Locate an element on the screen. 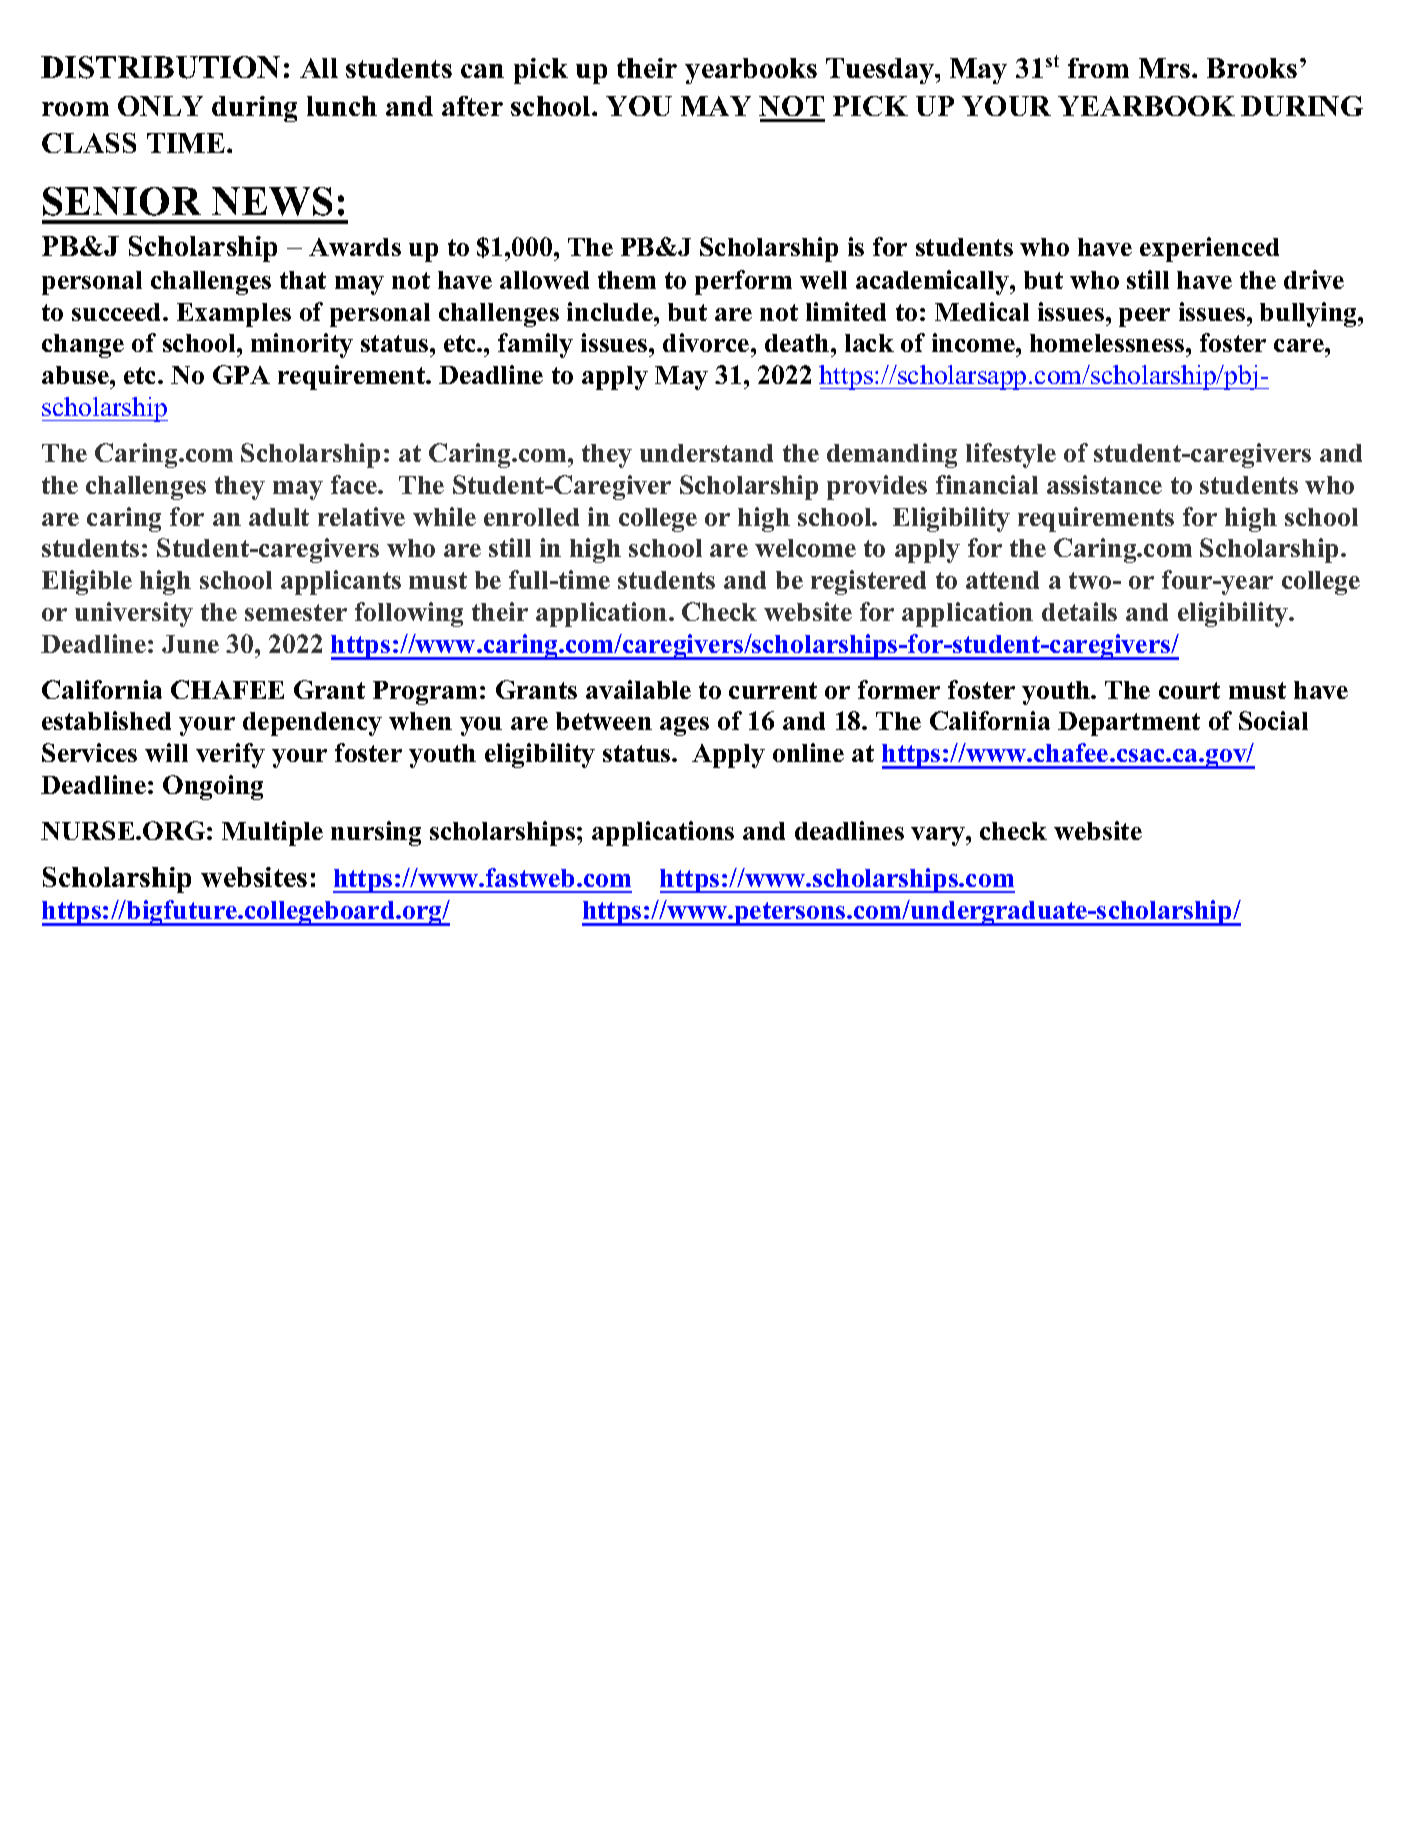 The height and width of the screenshot is (1833, 1416). experienced is located at coordinates (1209, 249).
